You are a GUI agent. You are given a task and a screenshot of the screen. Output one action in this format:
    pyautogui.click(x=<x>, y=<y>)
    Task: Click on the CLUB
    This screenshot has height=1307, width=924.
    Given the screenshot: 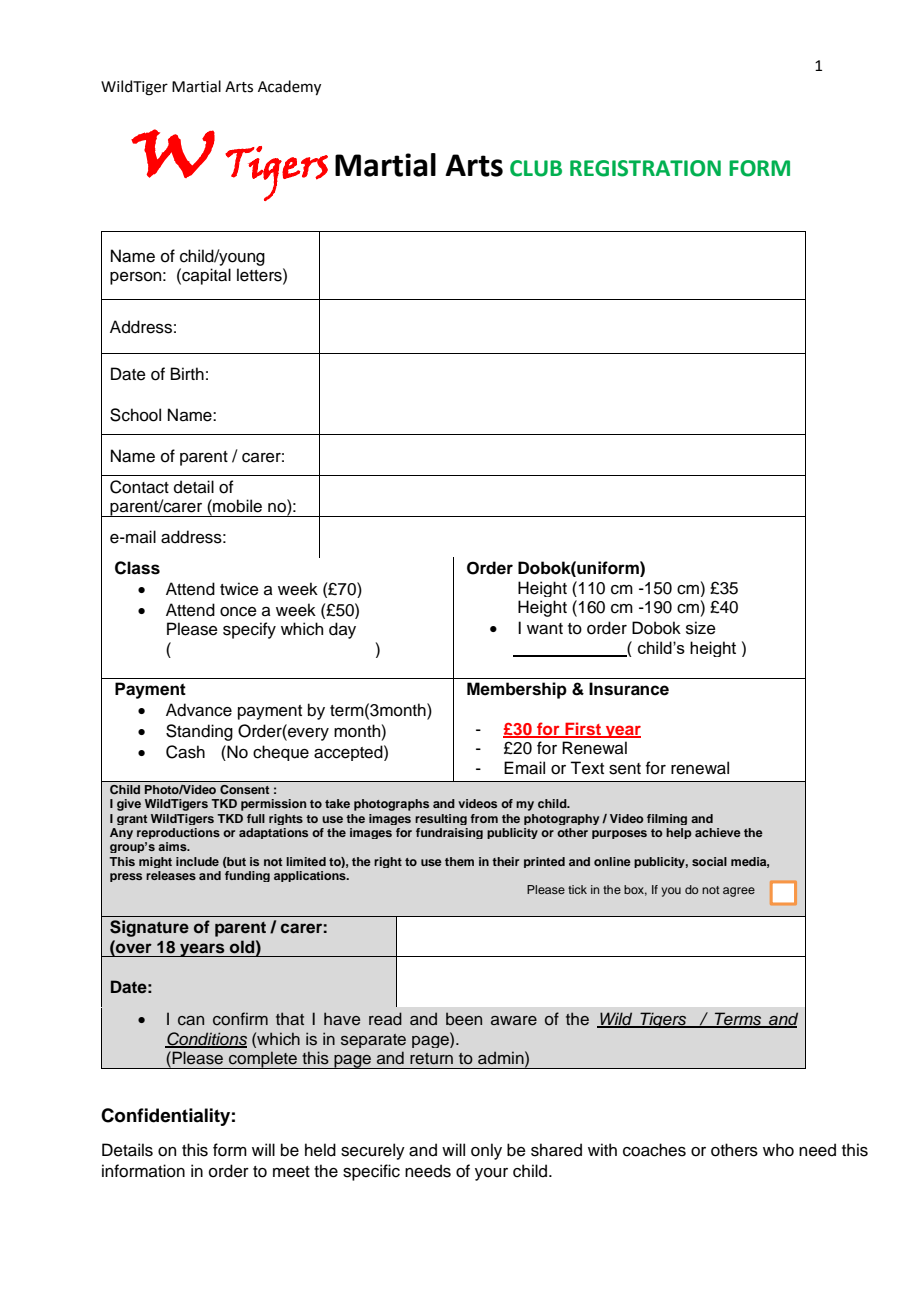 What is the action you would take?
    pyautogui.click(x=536, y=168)
